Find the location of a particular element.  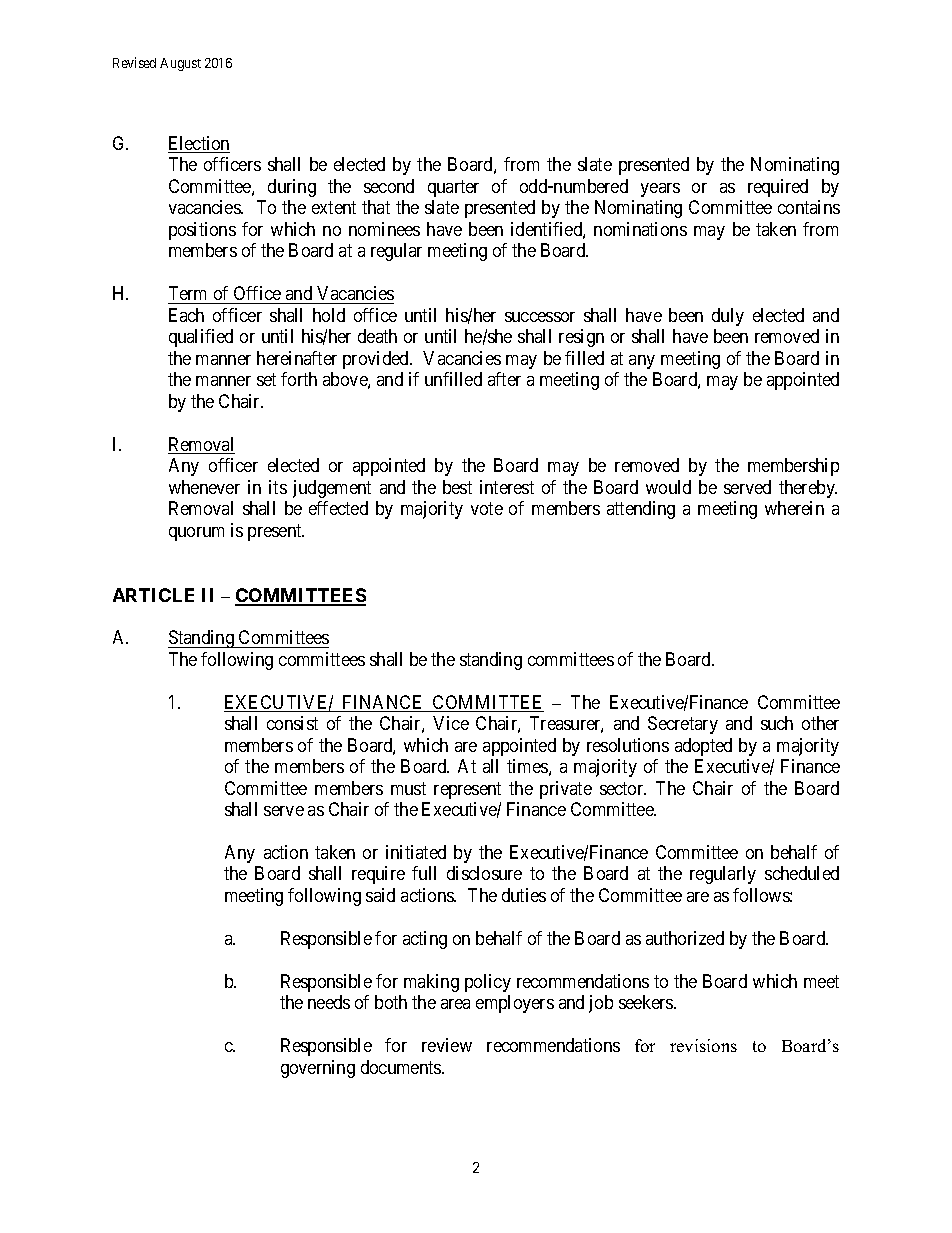

quorum is located at coordinates (196, 534).
